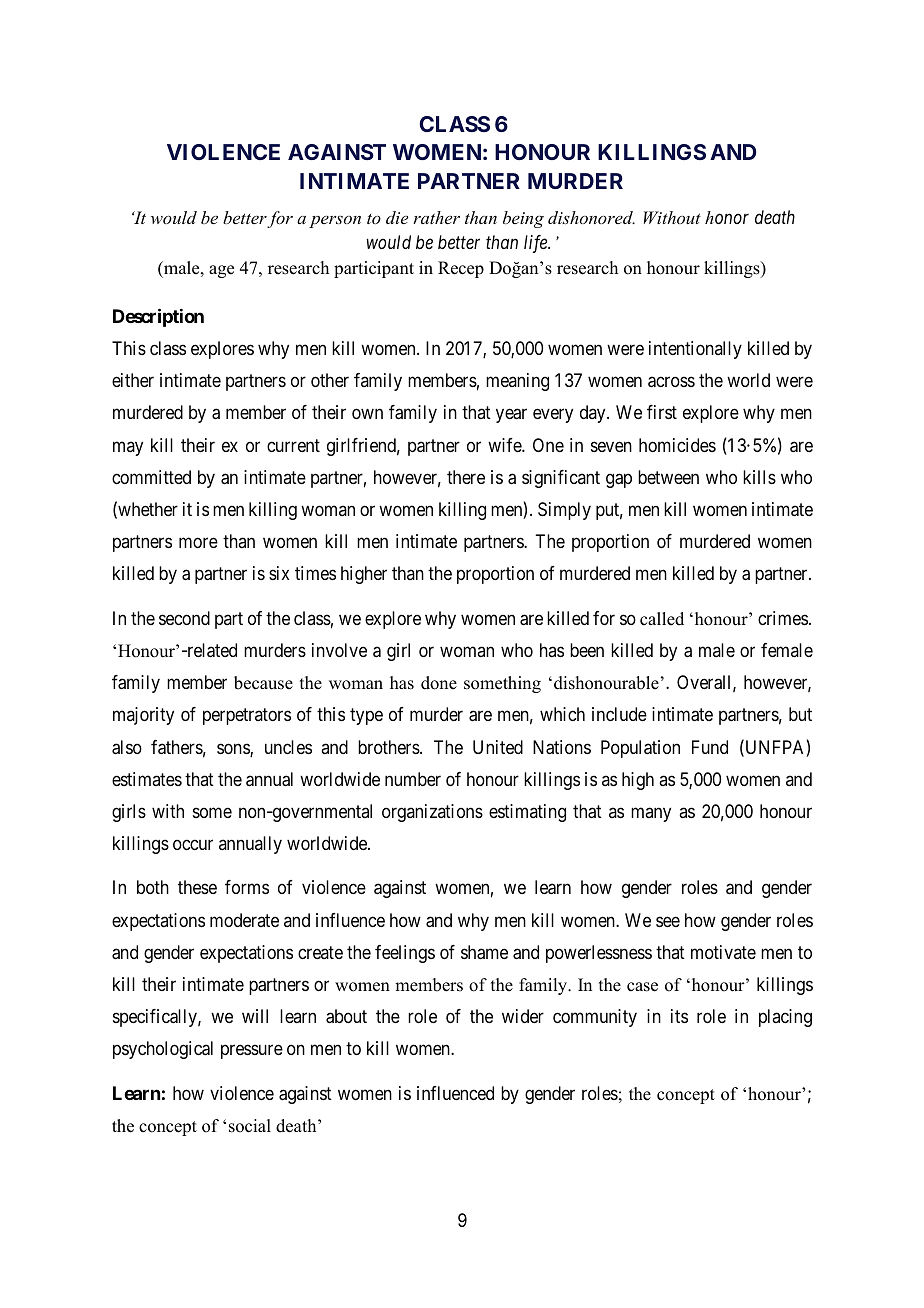 The image size is (924, 1308). Describe the element at coordinates (263, 683) in the image. I see `because` at that location.
